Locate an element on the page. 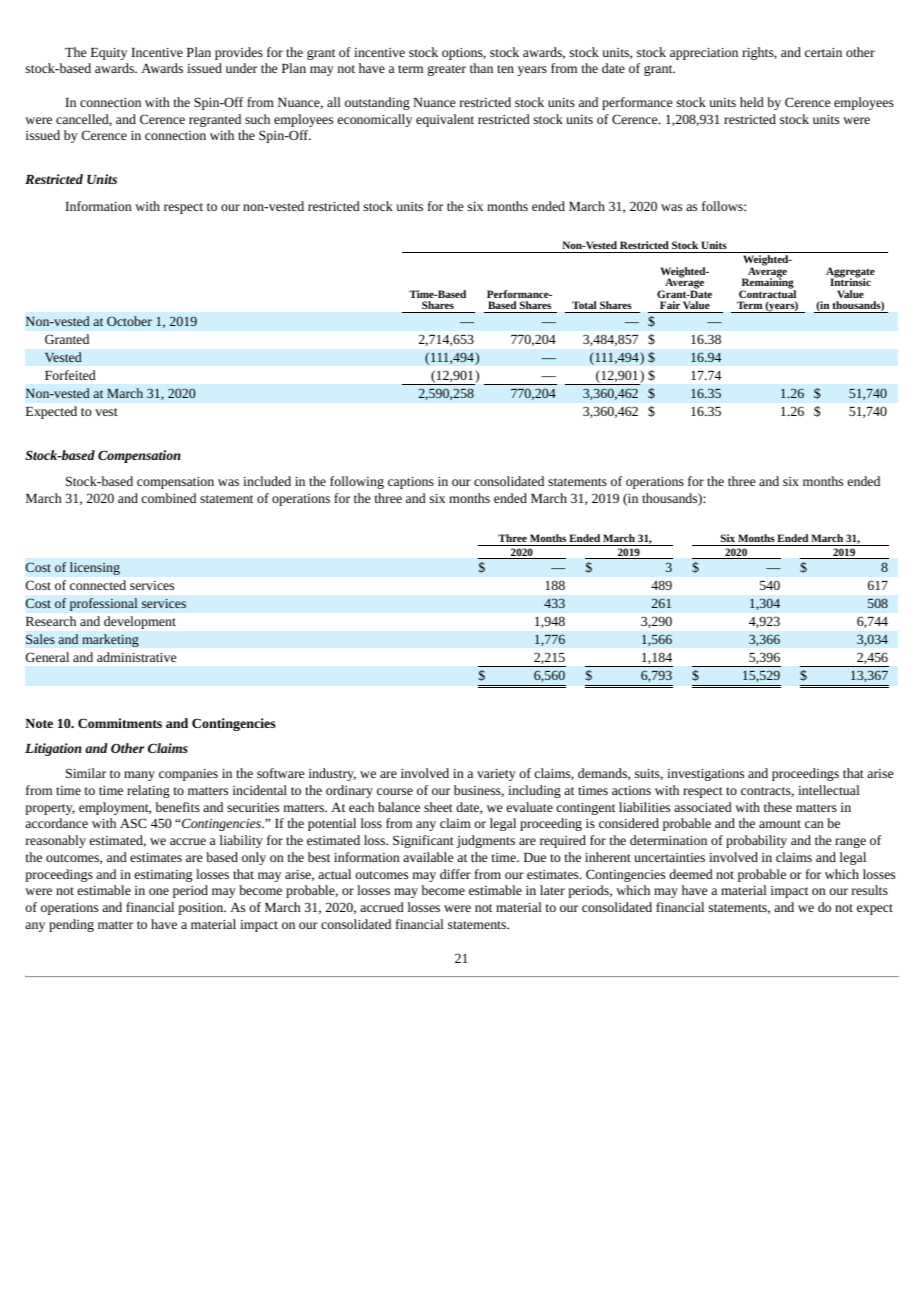 The image size is (924, 1308). Total is located at coordinates (584, 305).
